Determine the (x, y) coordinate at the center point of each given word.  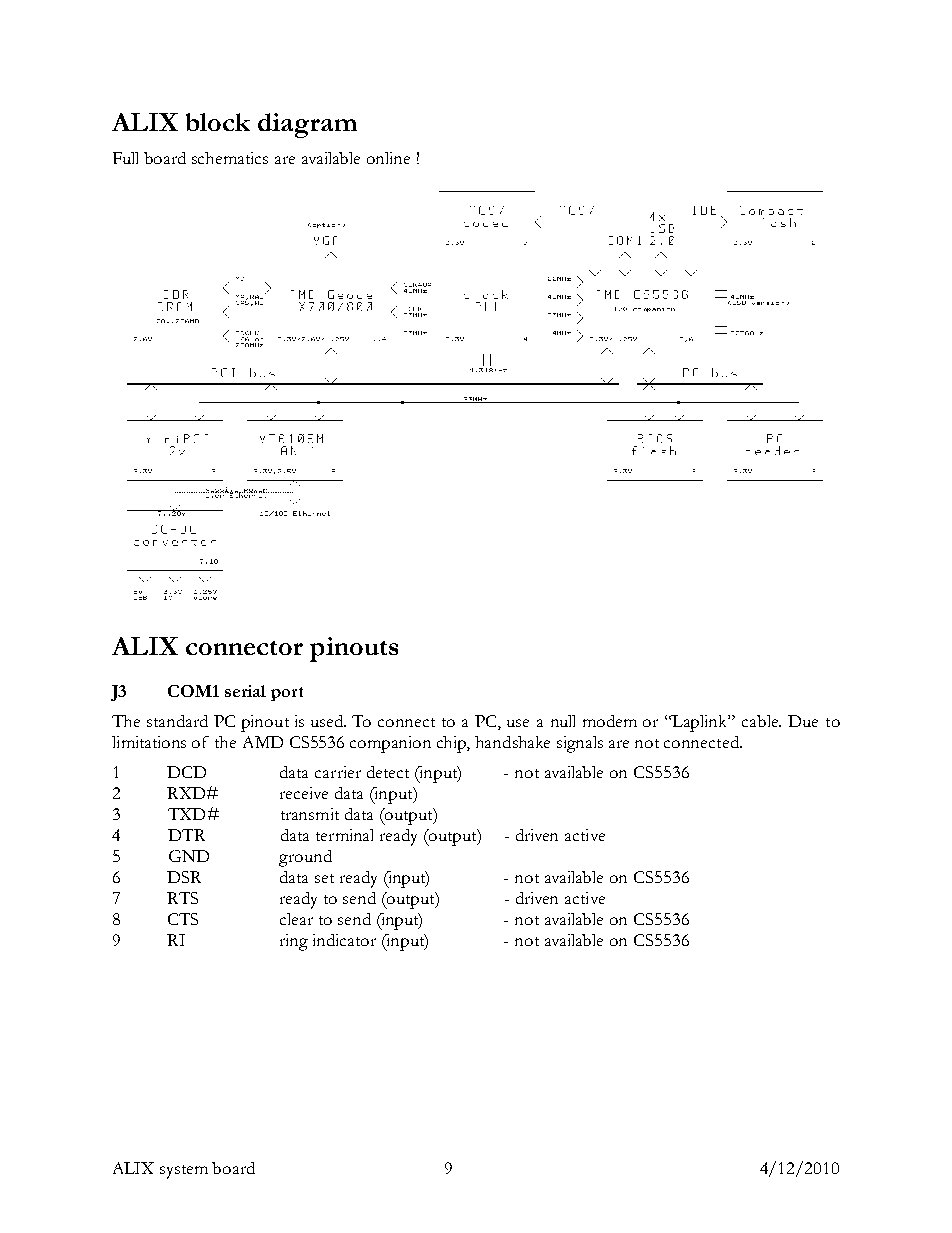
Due (803, 721)
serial (245, 691)
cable (761, 721)
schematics (230, 158)
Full (125, 158)
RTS (182, 898)
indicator (344, 940)
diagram (307, 125)
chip (453, 744)
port (287, 694)
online (388, 158)
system (184, 1172)
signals (580, 744)
